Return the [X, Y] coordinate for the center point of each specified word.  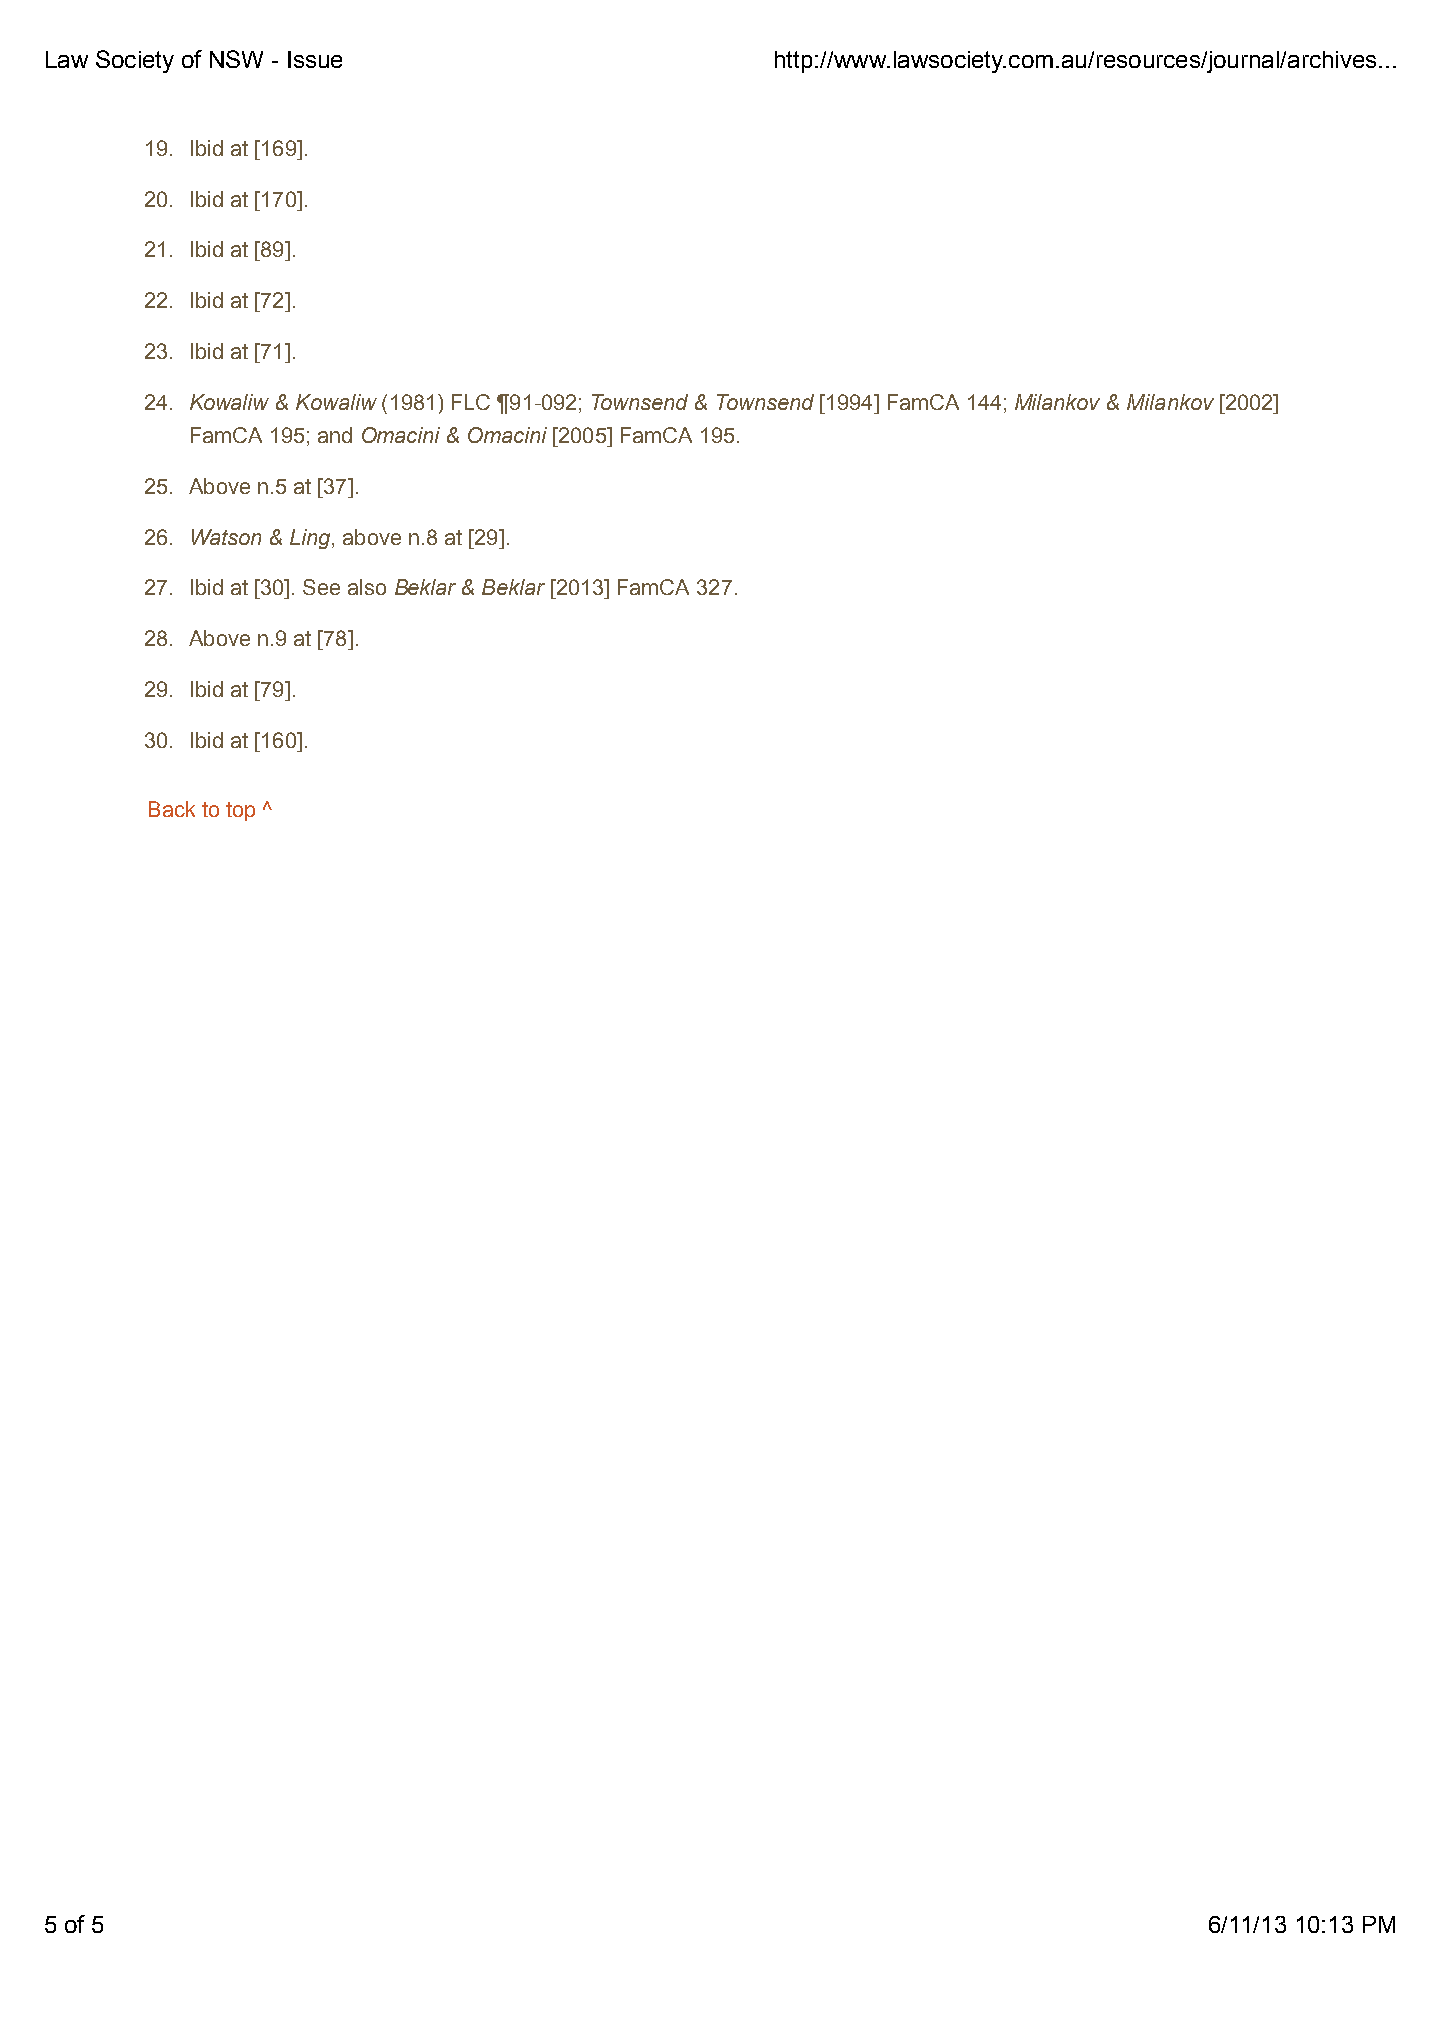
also [367, 587]
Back [172, 809]
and [335, 435]
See [321, 587]
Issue [315, 59]
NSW [236, 59]
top [240, 811]
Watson [226, 537]
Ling [311, 539]
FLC [471, 402]
